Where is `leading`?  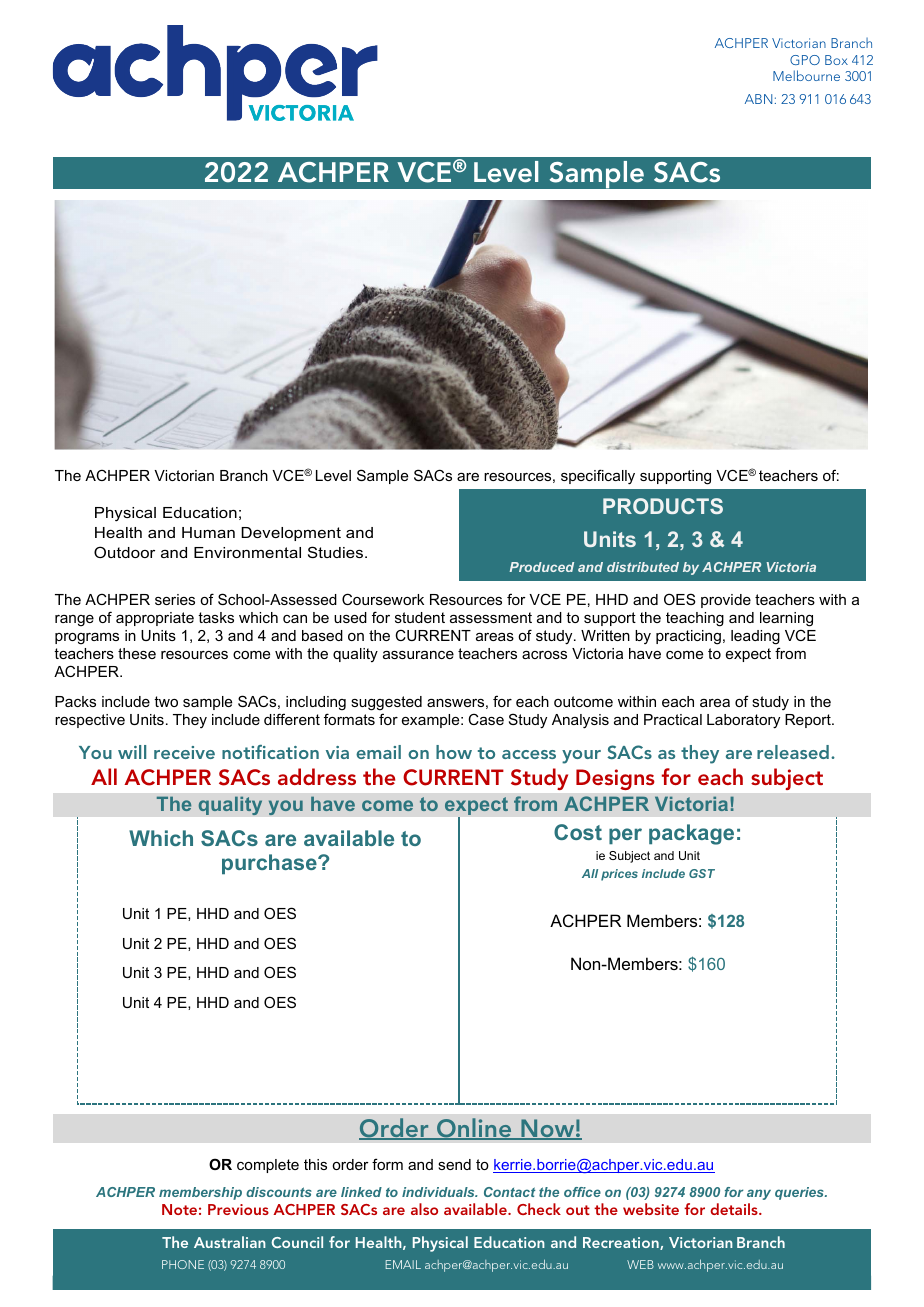 leading is located at coordinates (755, 637).
